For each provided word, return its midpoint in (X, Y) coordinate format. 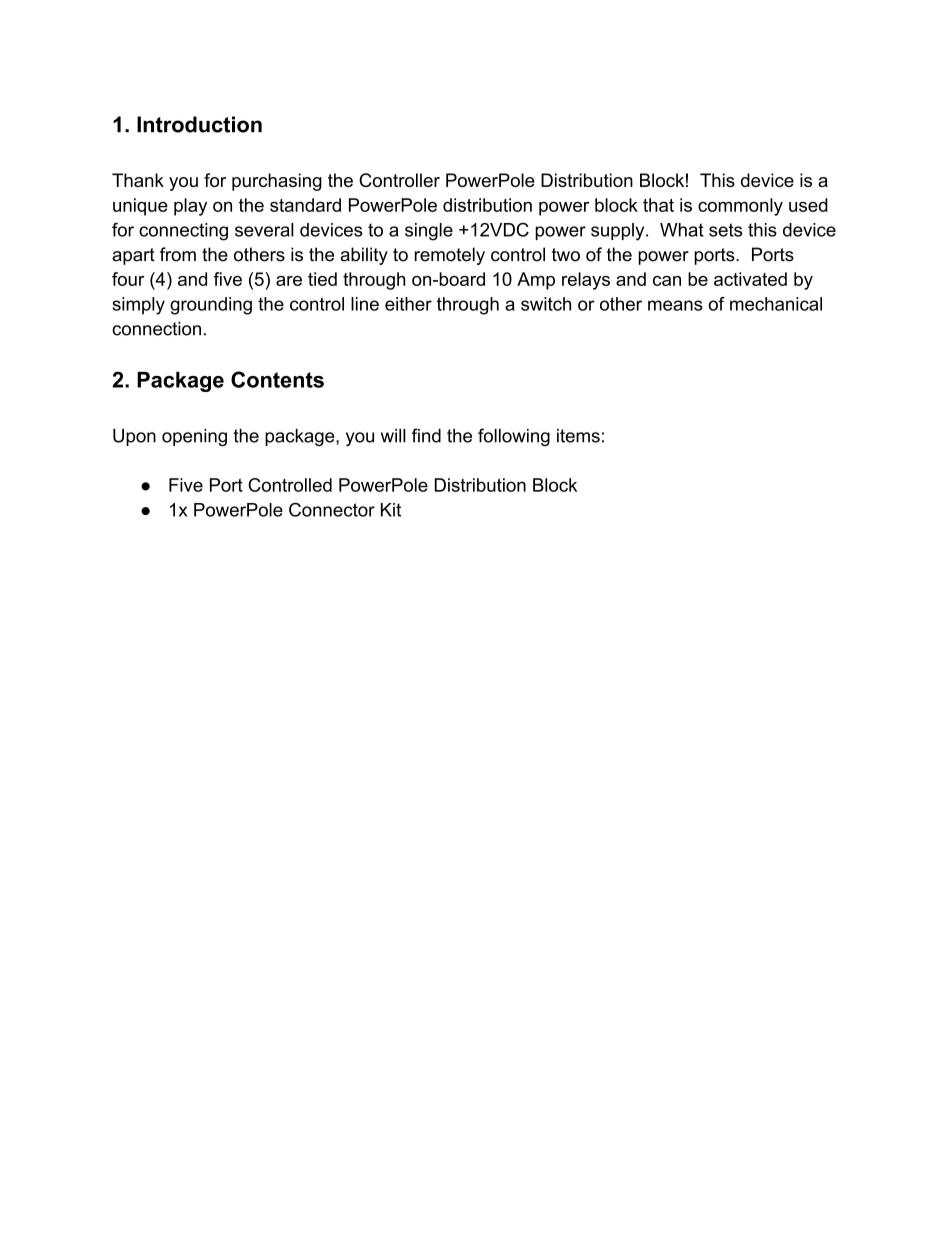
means (675, 305)
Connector (332, 509)
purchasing (277, 182)
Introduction (199, 124)
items (578, 436)
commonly (740, 207)
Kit (391, 510)
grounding (211, 306)
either (408, 304)
